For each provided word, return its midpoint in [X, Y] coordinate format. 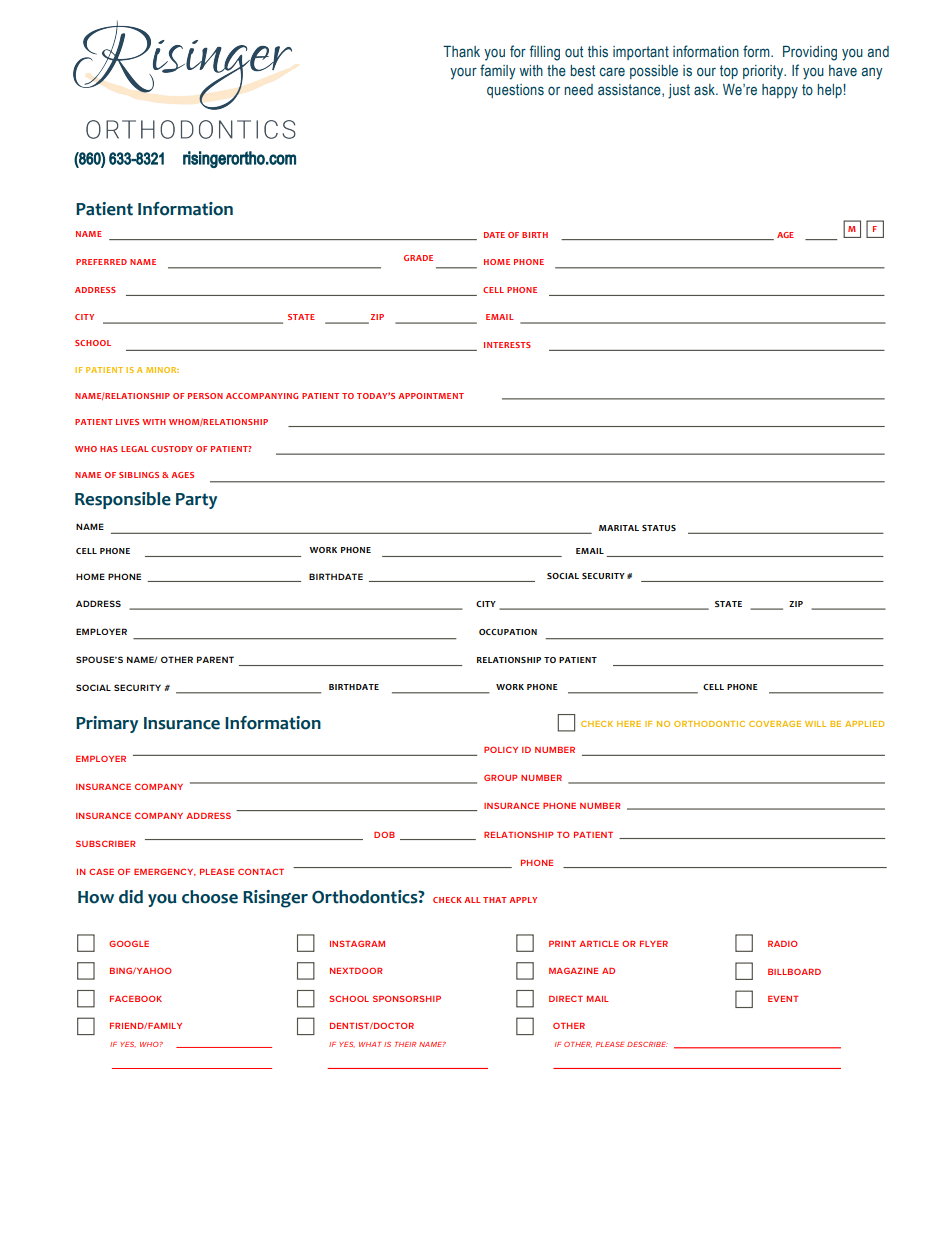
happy [780, 91]
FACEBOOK [136, 998]
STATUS [659, 528]
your [463, 73]
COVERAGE [775, 724]
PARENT [215, 659]
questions [515, 91]
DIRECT [566, 998]
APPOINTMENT [431, 396]
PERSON [205, 396]
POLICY [501, 749]
